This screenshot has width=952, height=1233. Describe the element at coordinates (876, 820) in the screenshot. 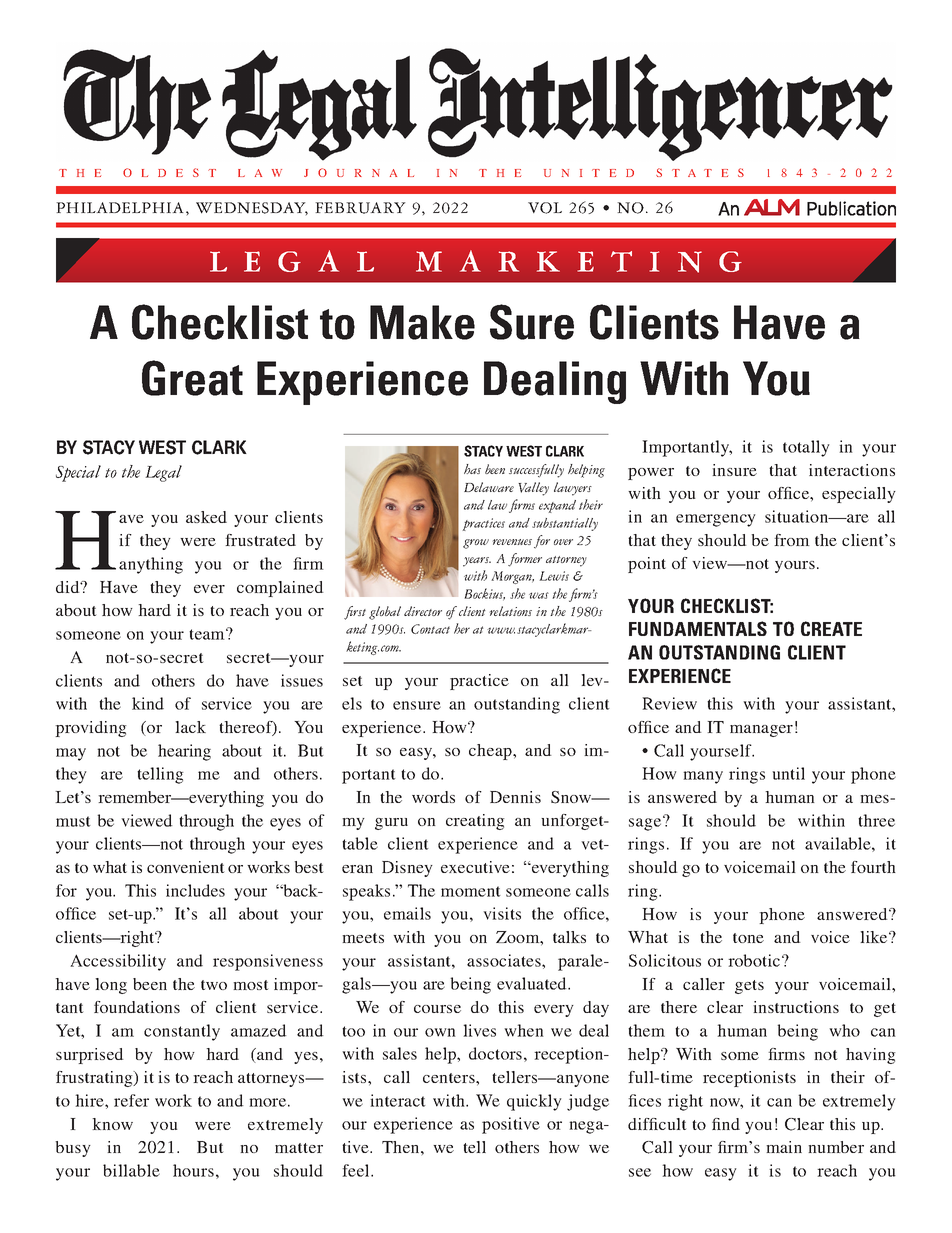

I see `three` at that location.
